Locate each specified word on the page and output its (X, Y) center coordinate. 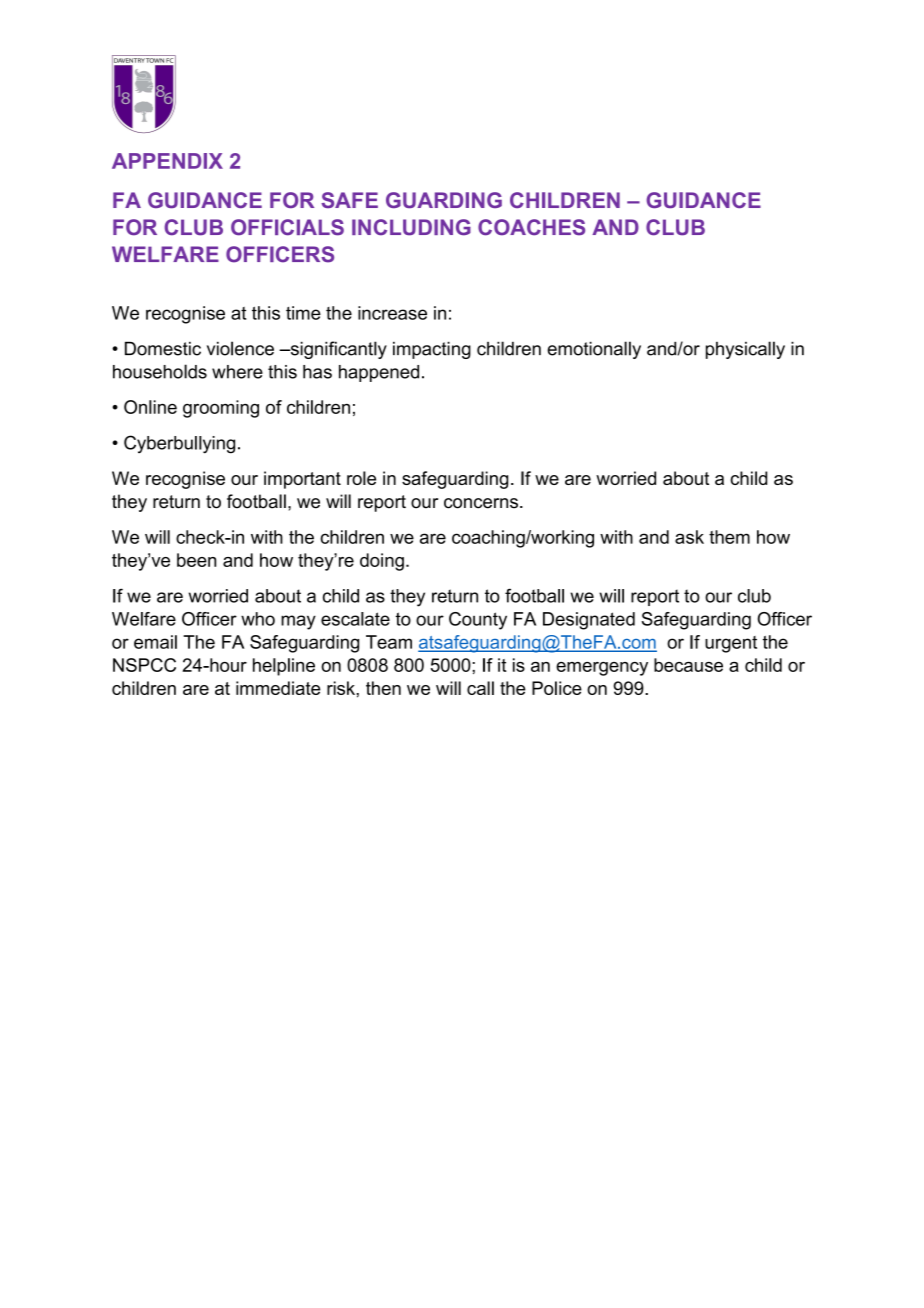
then (383, 688)
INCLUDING (411, 227)
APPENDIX (167, 161)
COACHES (531, 227)
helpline (284, 667)
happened (379, 373)
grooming (221, 409)
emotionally (594, 350)
